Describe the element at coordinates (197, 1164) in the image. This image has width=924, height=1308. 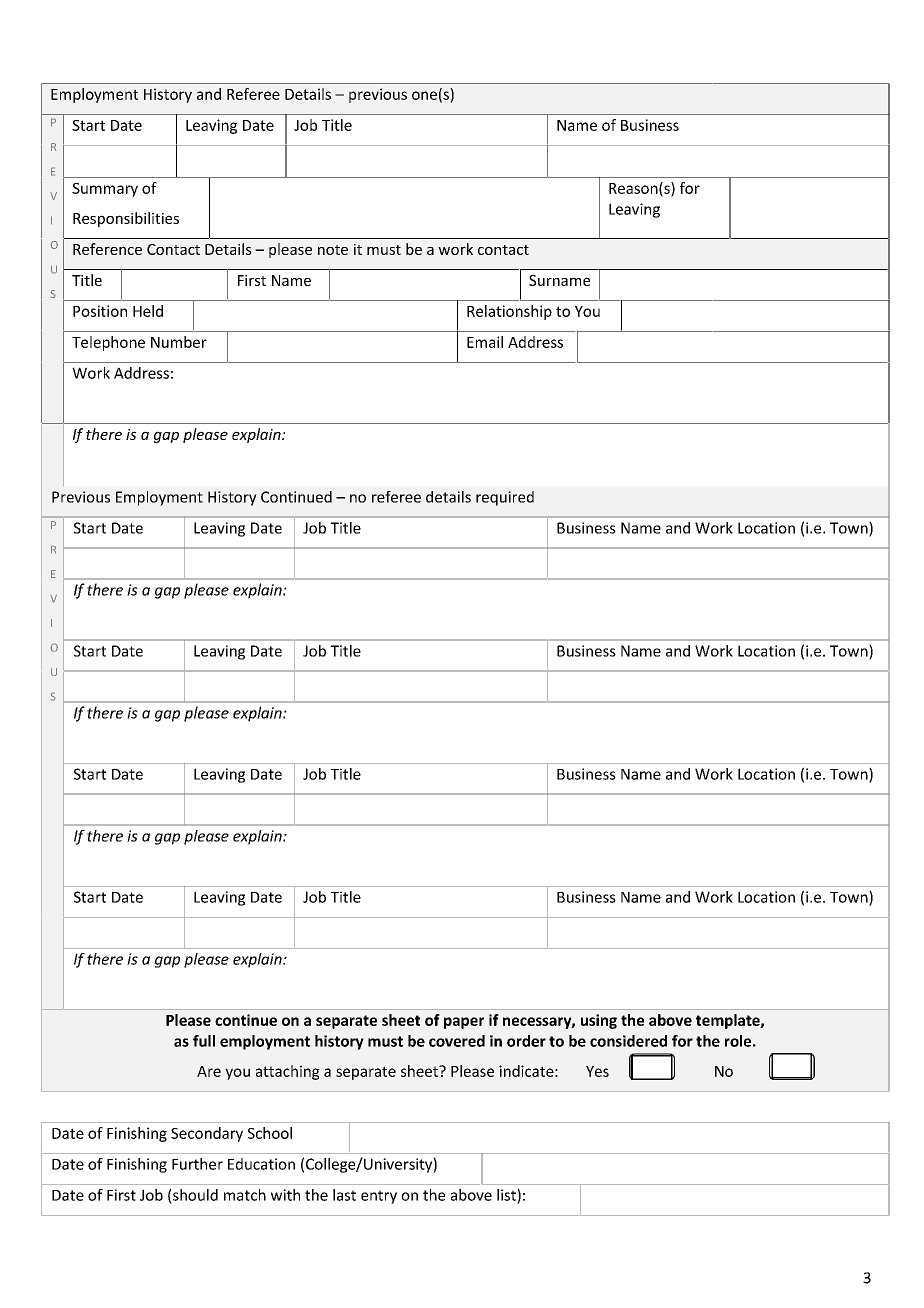
I see `Further` at that location.
